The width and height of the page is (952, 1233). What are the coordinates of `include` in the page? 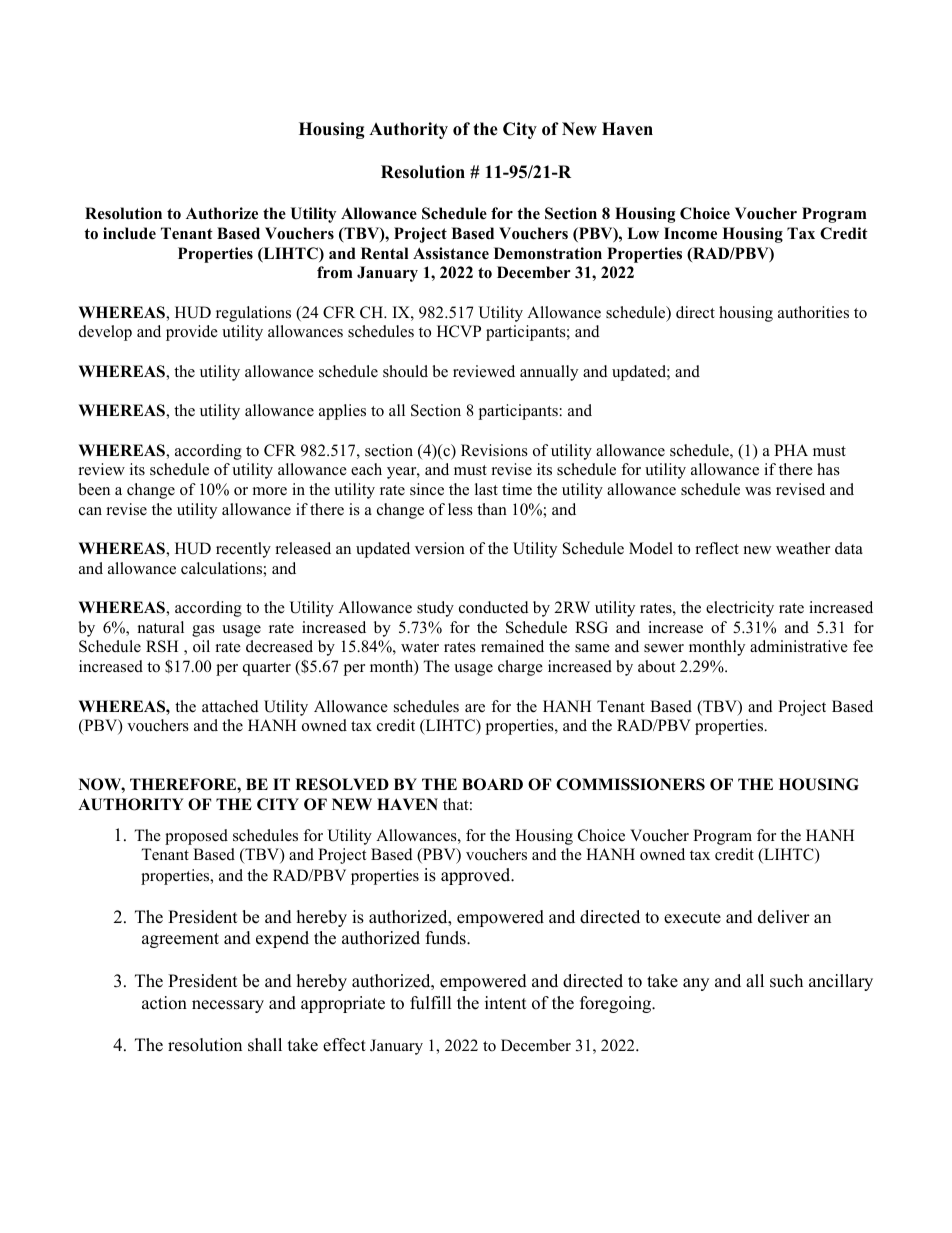 It's located at (129, 233).
